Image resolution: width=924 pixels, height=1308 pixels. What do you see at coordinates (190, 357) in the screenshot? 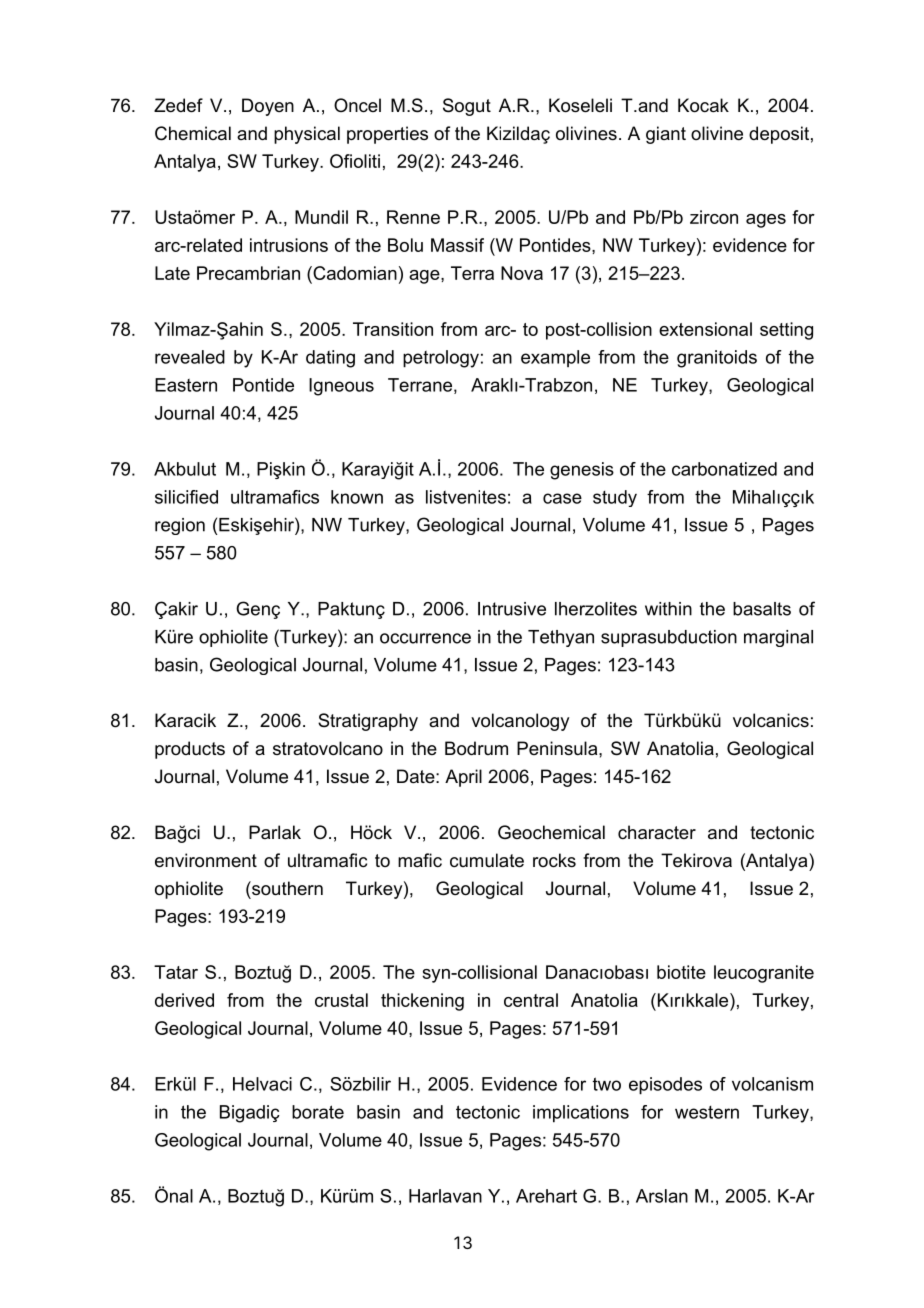
I see `revealed` at bounding box center [190, 357].
